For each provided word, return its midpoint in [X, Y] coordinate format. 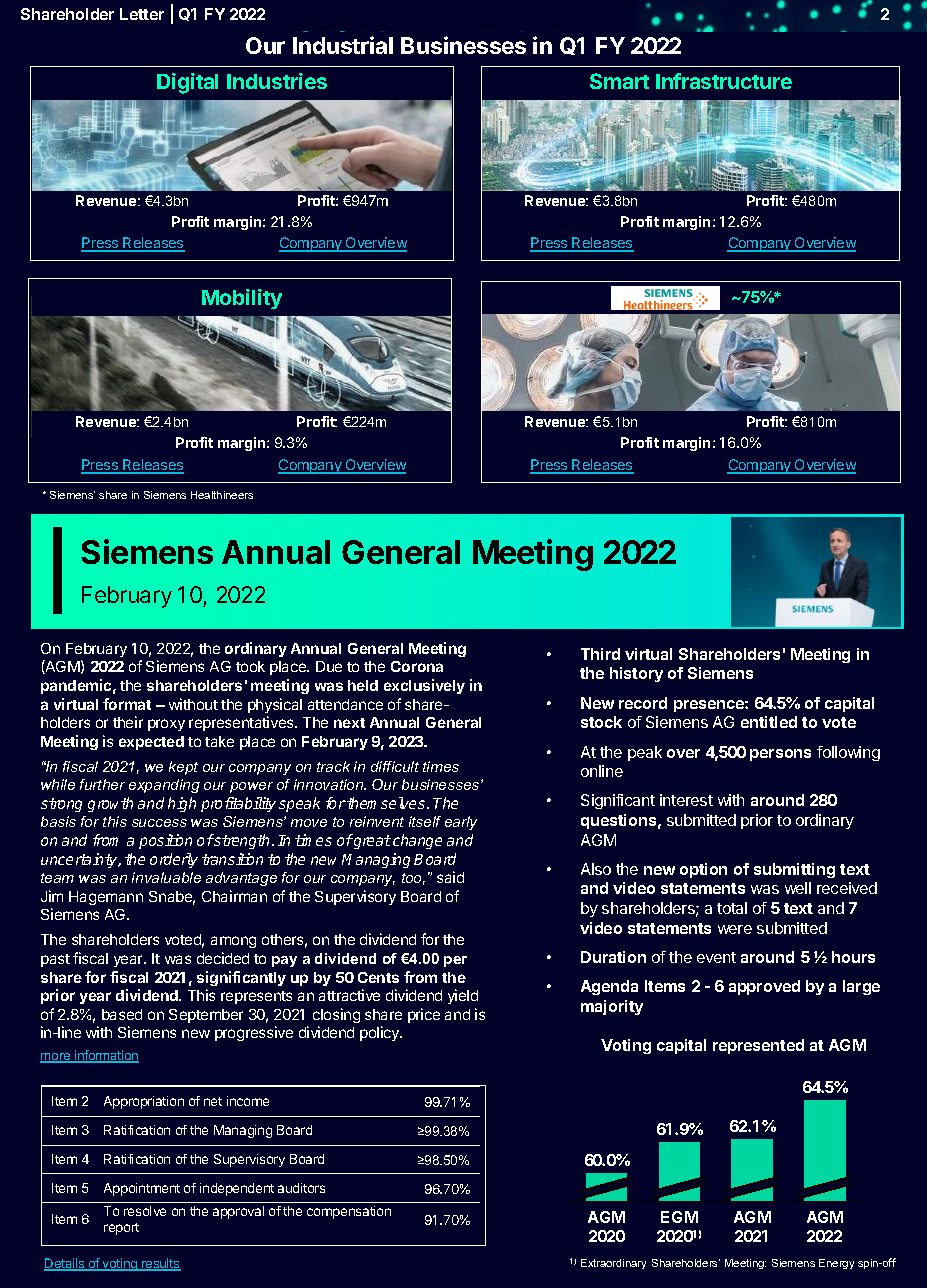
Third [600, 654]
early [461, 823]
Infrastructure [724, 81]
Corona [417, 666]
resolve [145, 1211]
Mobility [242, 299]
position [165, 841]
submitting [794, 870]
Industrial [343, 45]
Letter [142, 14]
